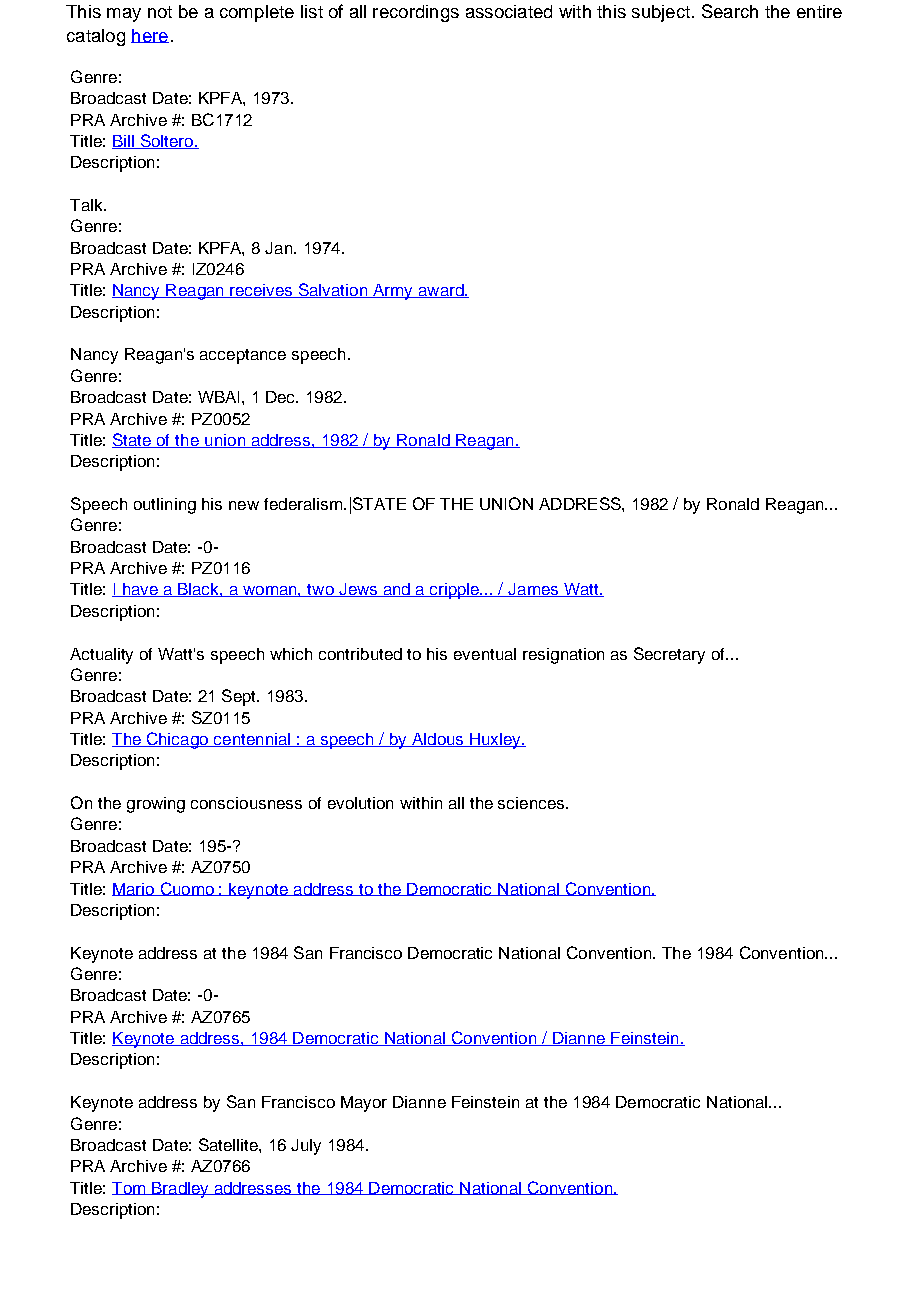 Image resolution: width=924 pixels, height=1308 pixels. I want to click on James, so click(534, 590).
